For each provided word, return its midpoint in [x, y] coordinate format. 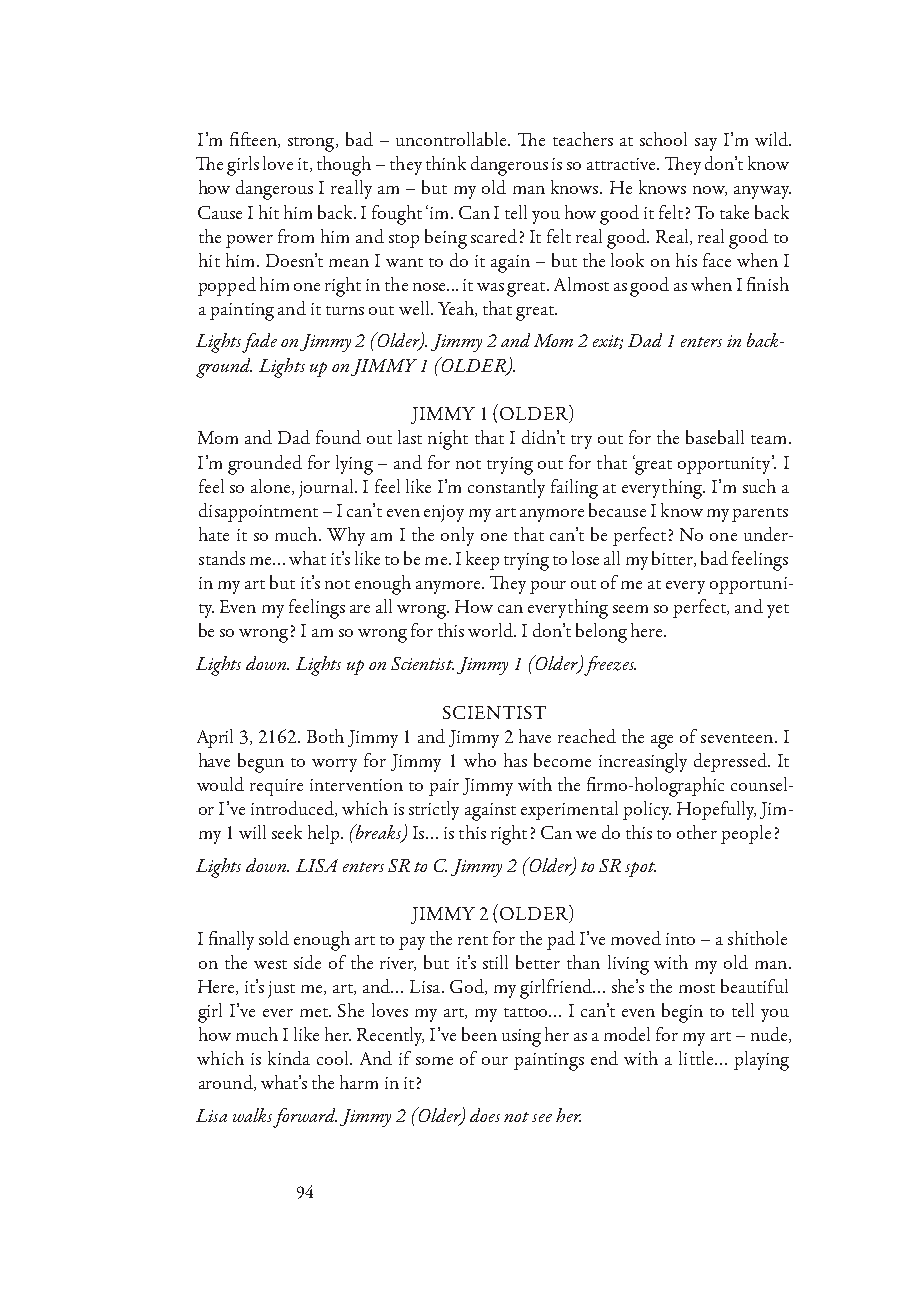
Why [346, 536]
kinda [289, 1058]
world [492, 630]
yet [778, 611]
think [446, 163]
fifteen [254, 140]
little [697, 1058]
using [521, 1038]
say [706, 144]
